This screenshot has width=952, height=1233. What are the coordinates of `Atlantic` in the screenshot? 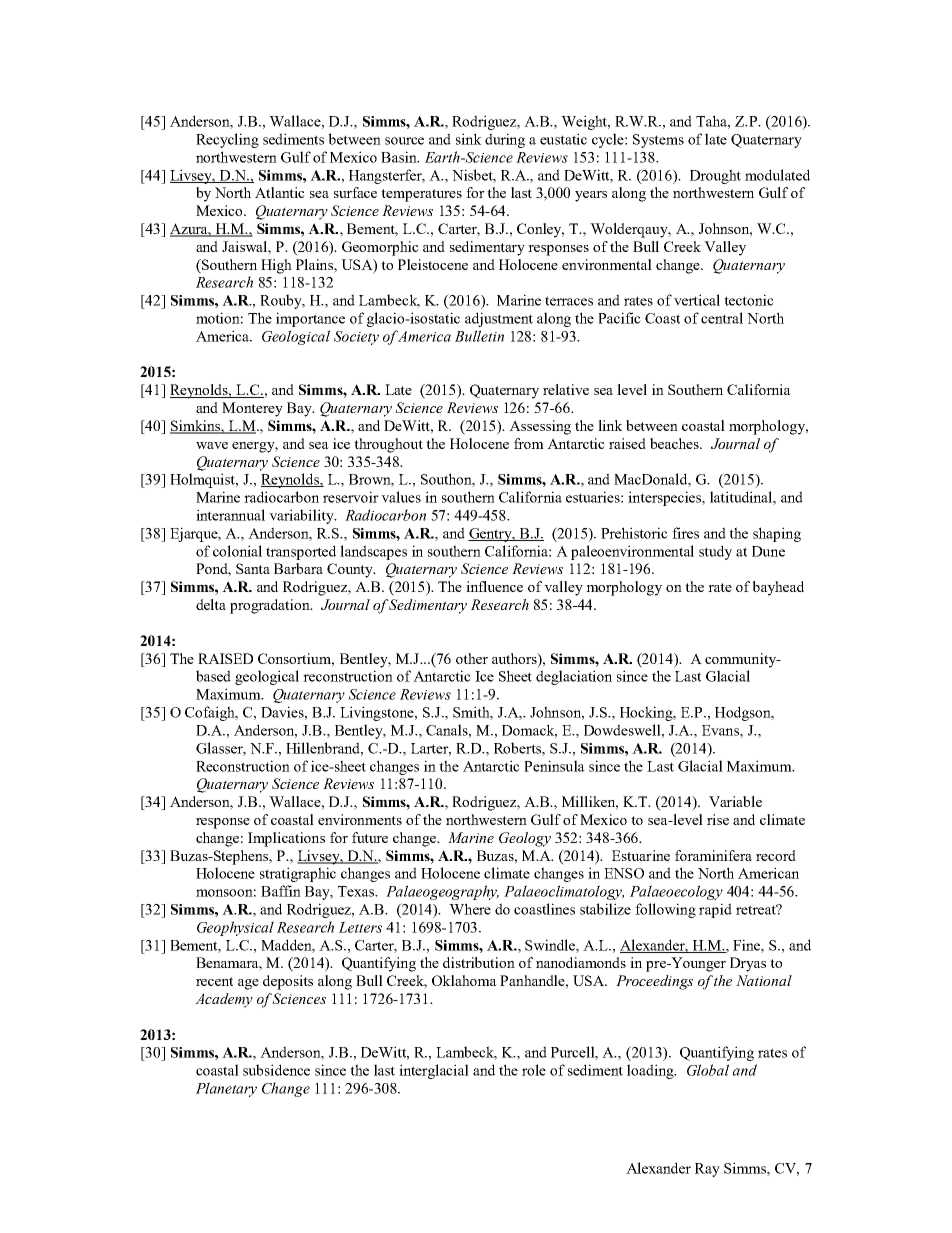 It's located at (280, 192).
